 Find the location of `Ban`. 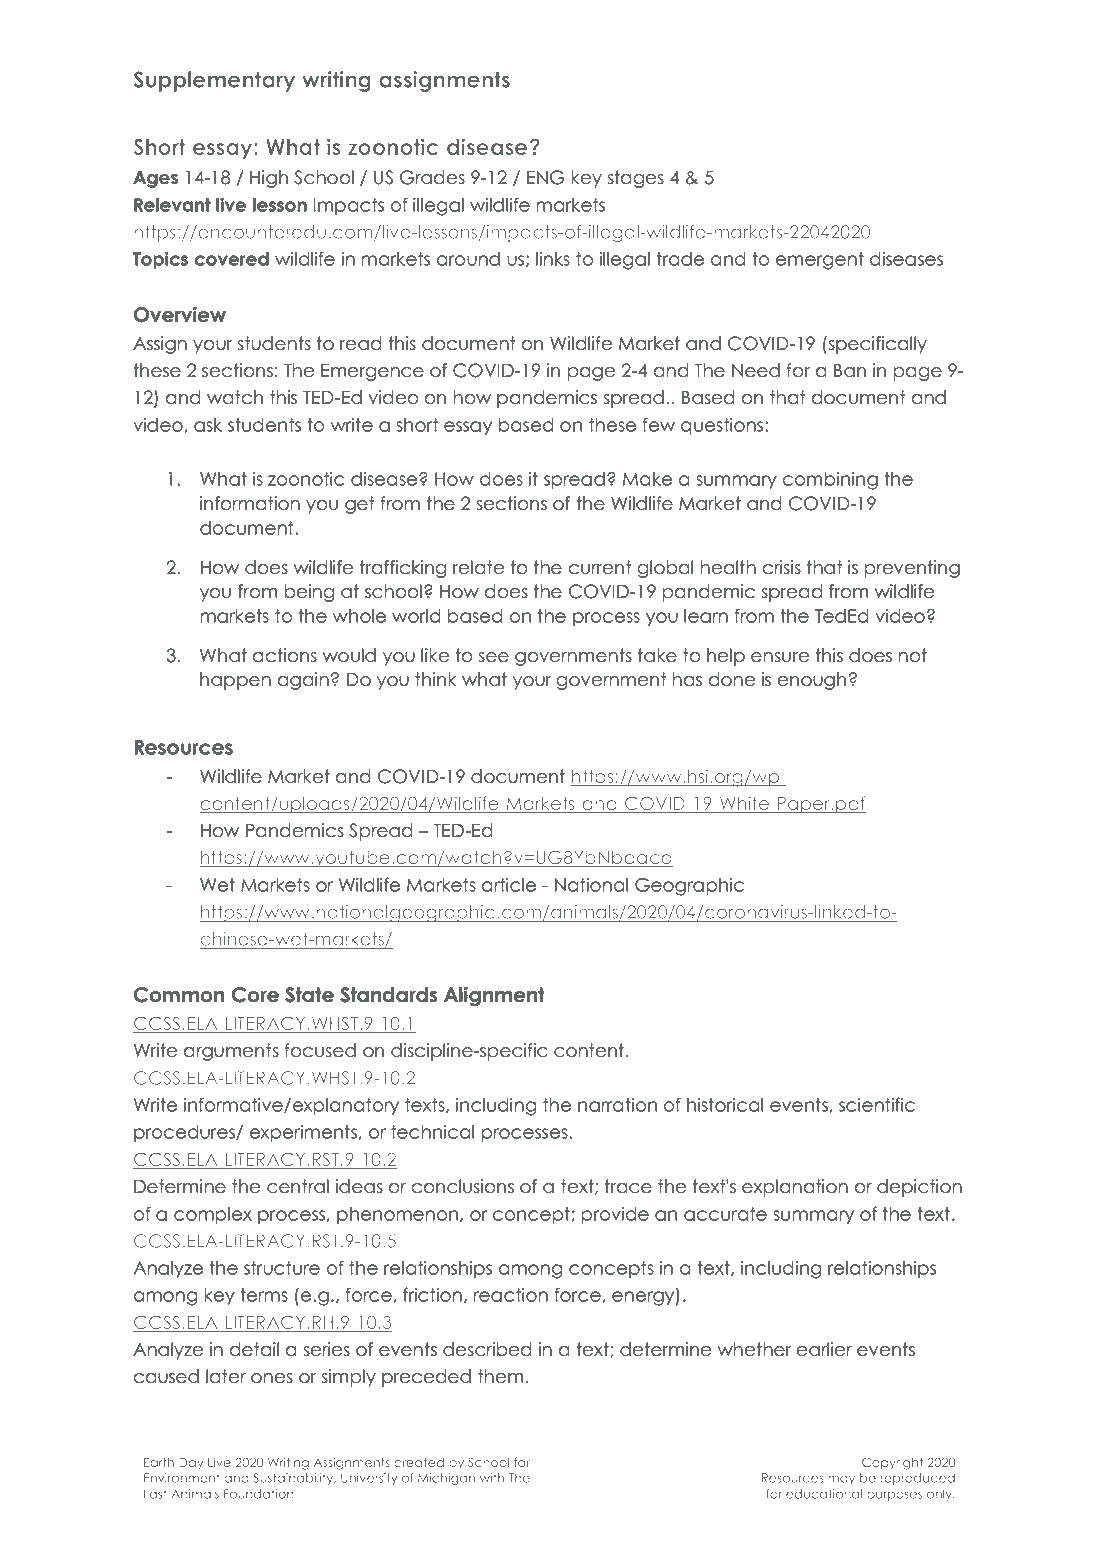

Ban is located at coordinates (850, 370).
